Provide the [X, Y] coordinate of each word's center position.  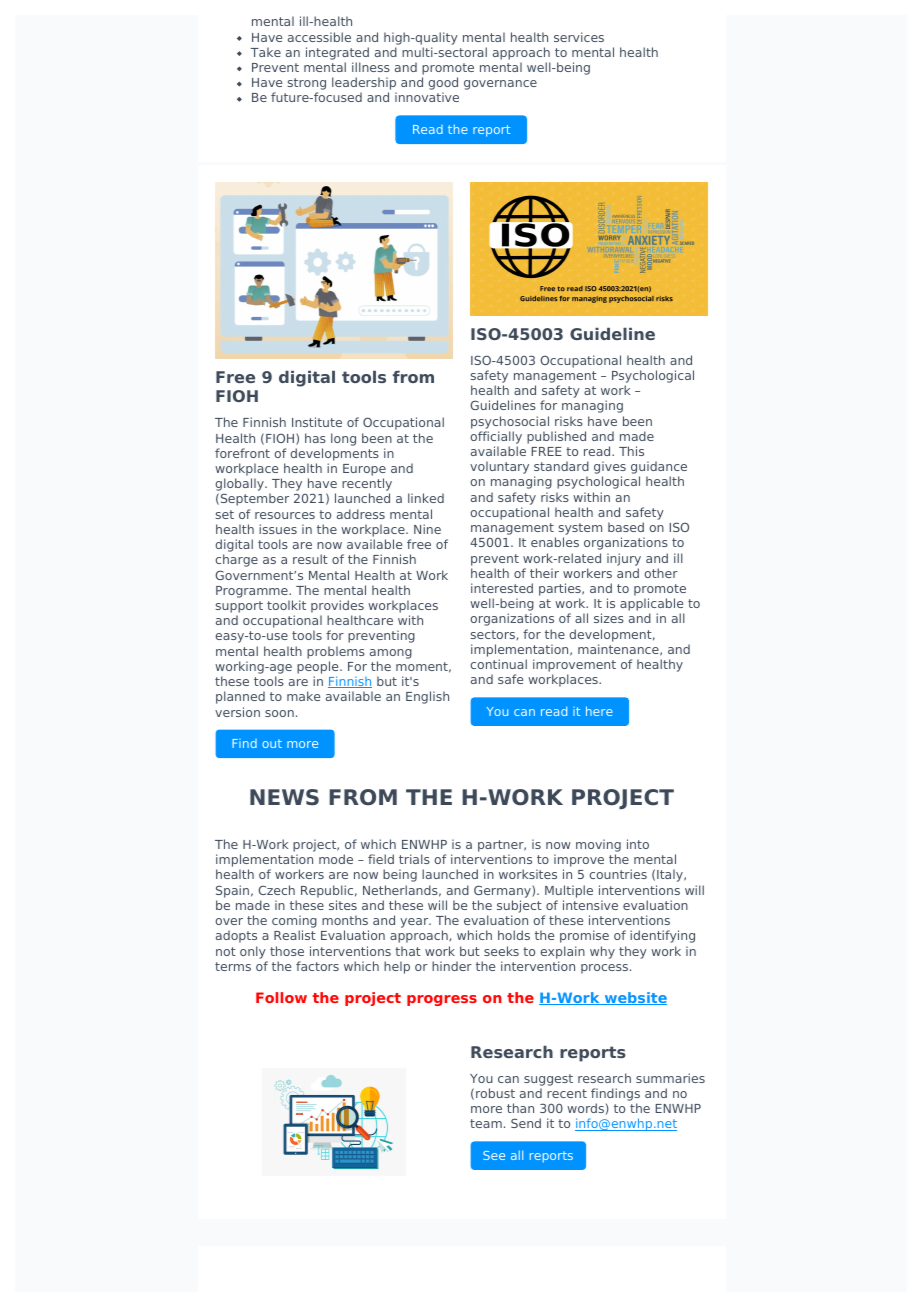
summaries [670, 1078]
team [486, 1123]
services [579, 37]
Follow [281, 997]
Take [266, 52]
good [443, 85]
